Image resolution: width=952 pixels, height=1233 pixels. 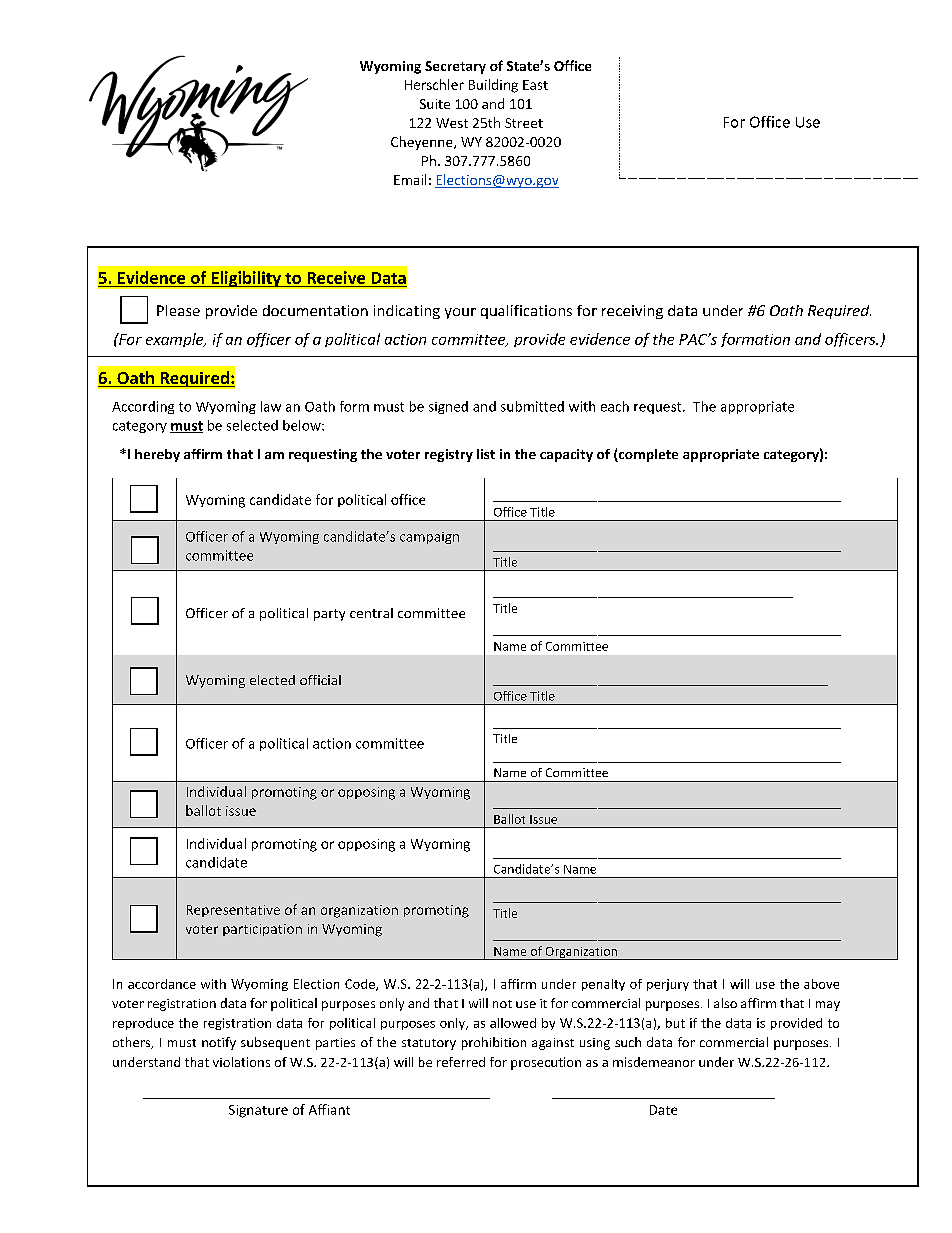 I want to click on misdemeanor, so click(x=654, y=1062).
